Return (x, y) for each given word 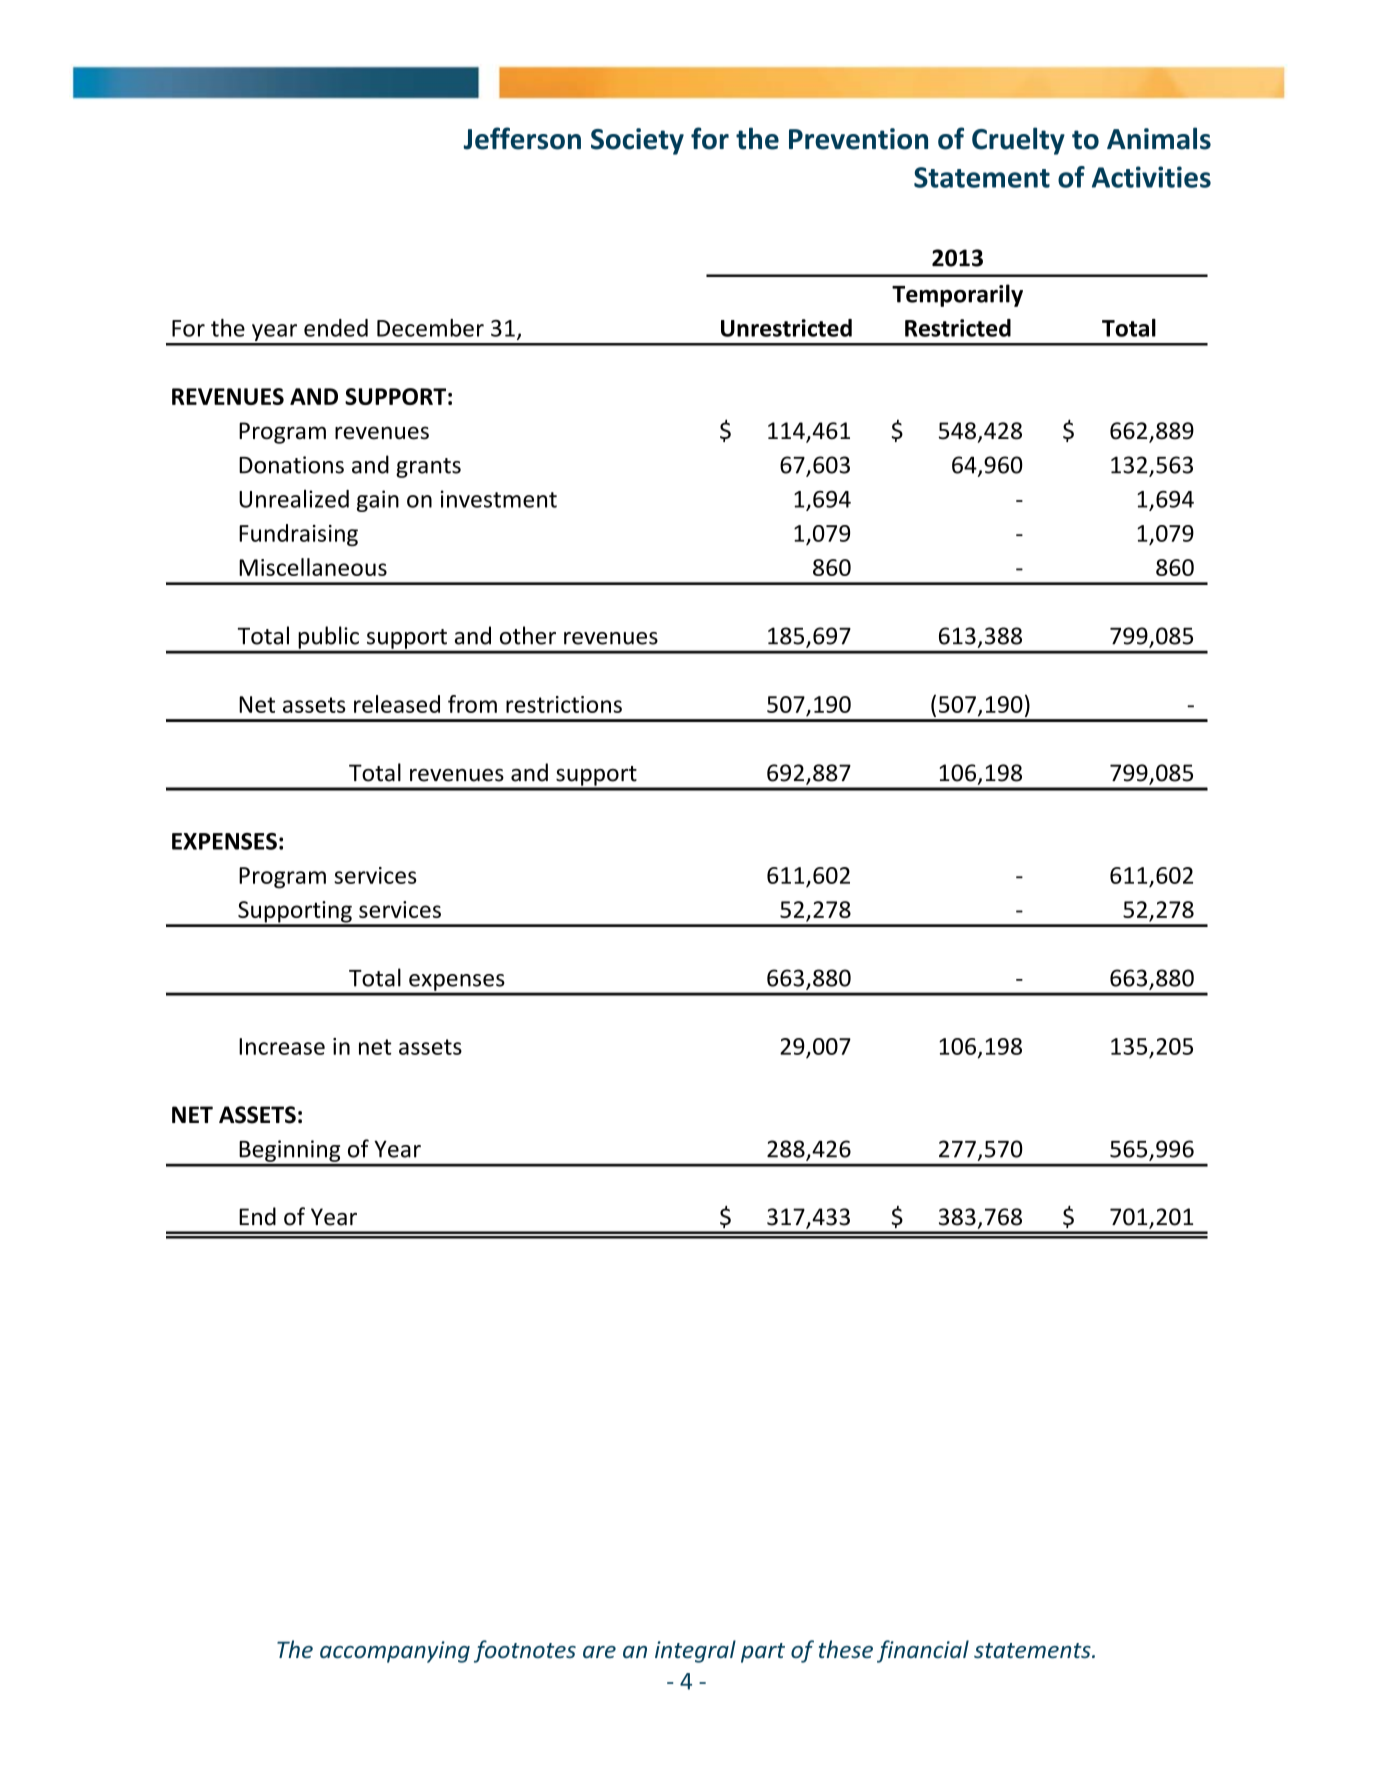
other (528, 635)
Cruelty (1018, 141)
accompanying (395, 1652)
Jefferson (522, 138)
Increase (282, 1046)
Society (637, 141)
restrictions (564, 704)
